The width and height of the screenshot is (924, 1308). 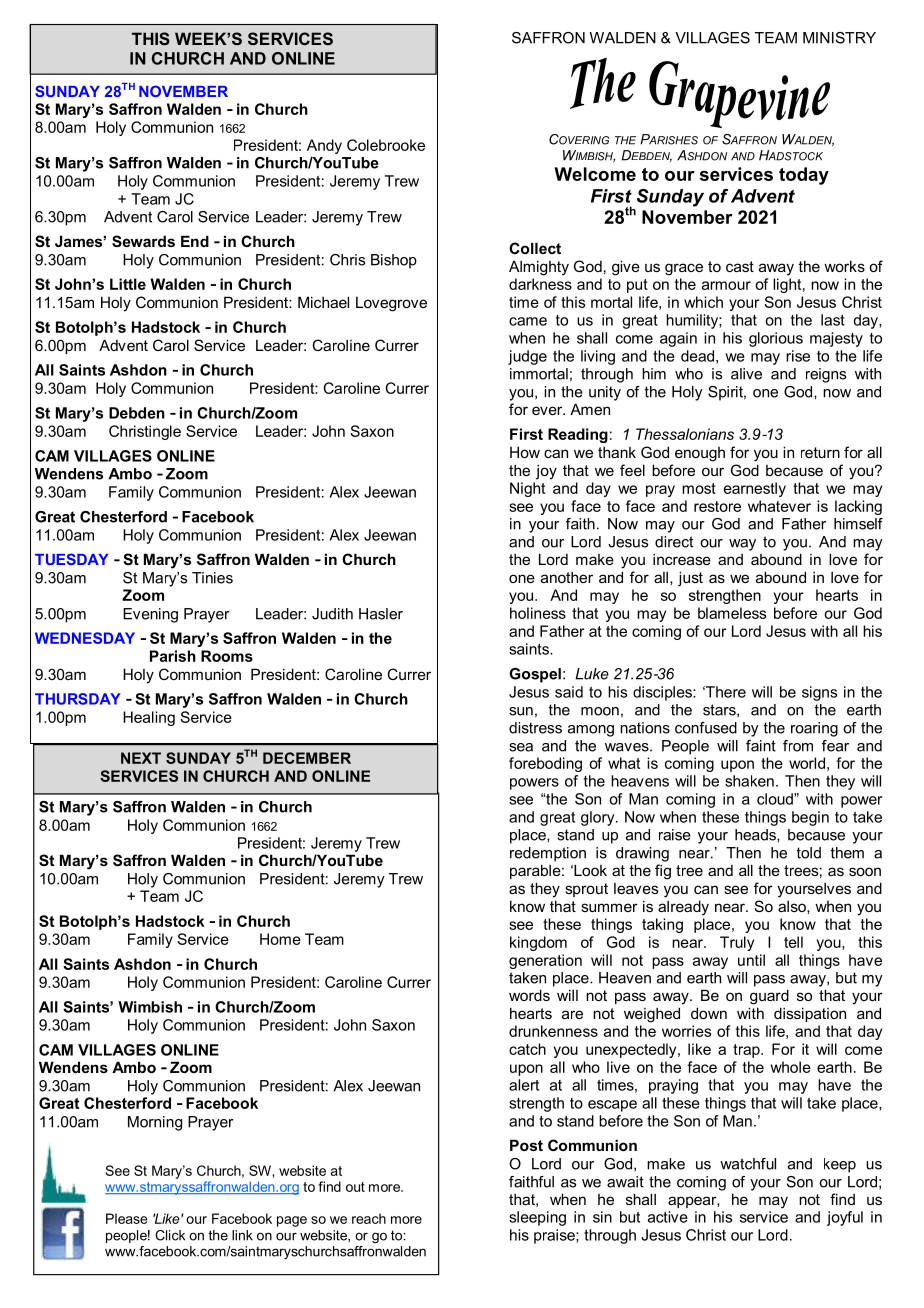 I want to click on Home, so click(x=280, y=939).
